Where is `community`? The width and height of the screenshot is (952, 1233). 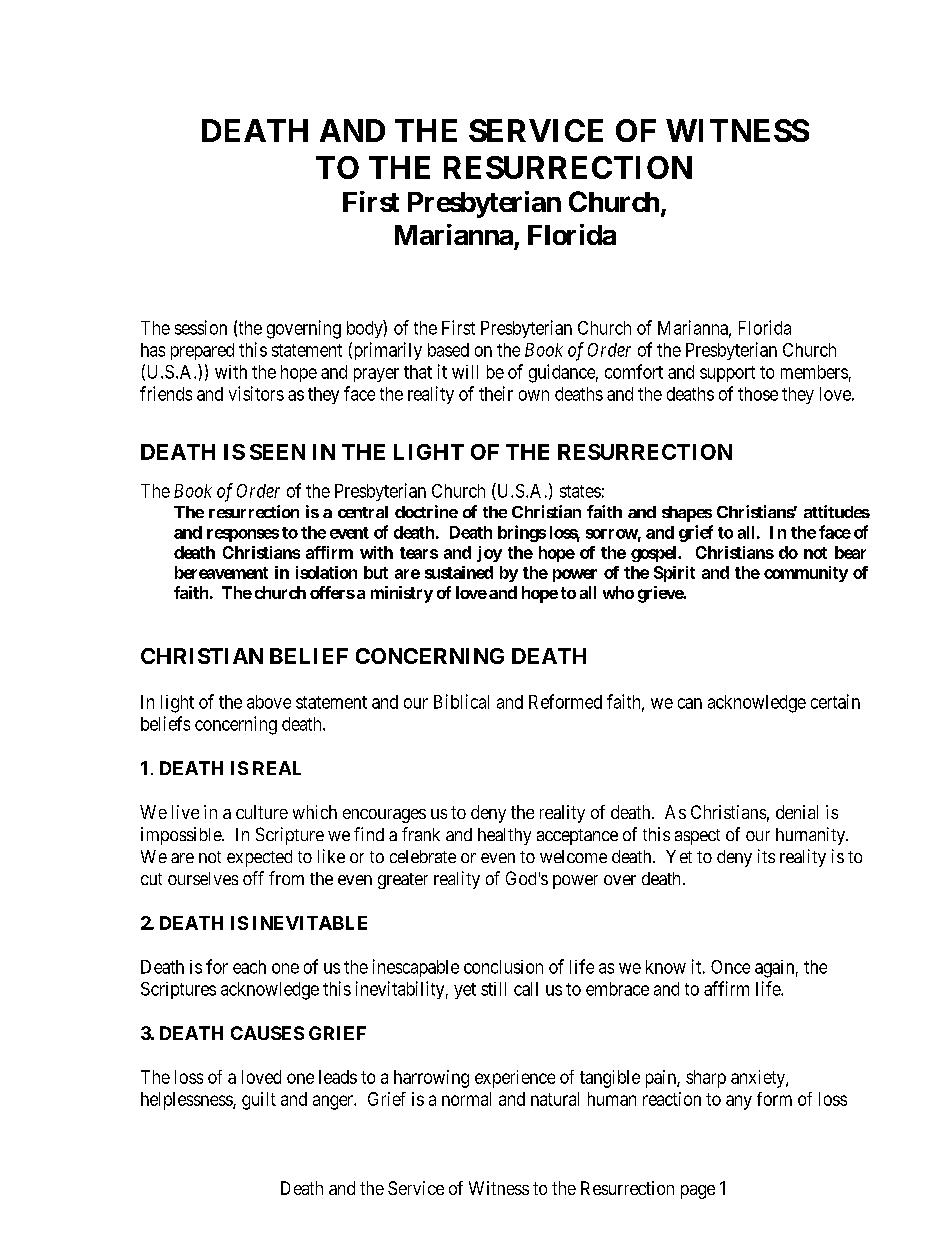
community is located at coordinates (806, 574).
